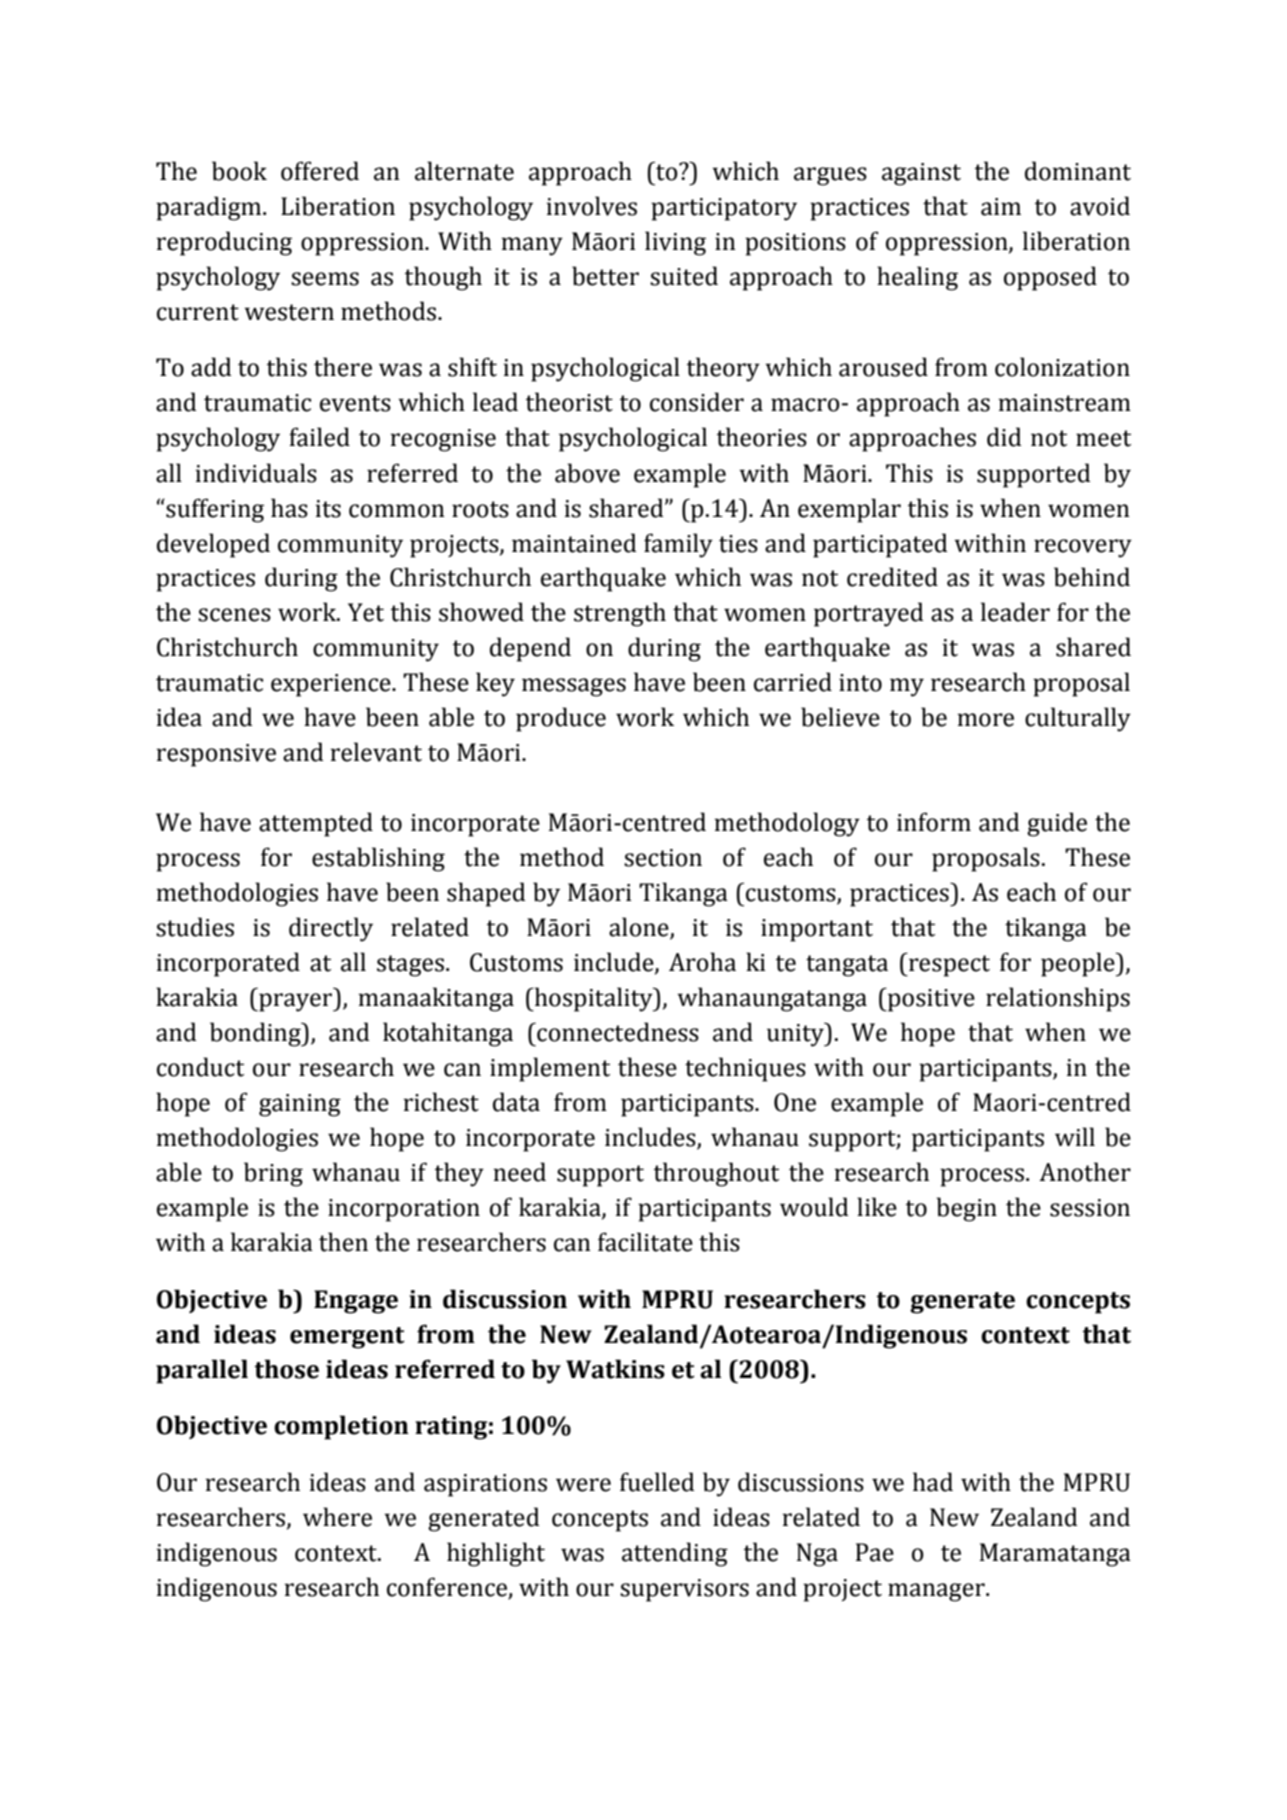 Image resolution: width=1287 pixels, height=1820 pixels. Describe the element at coordinates (663, 858) in the document. I see `section` at that location.
